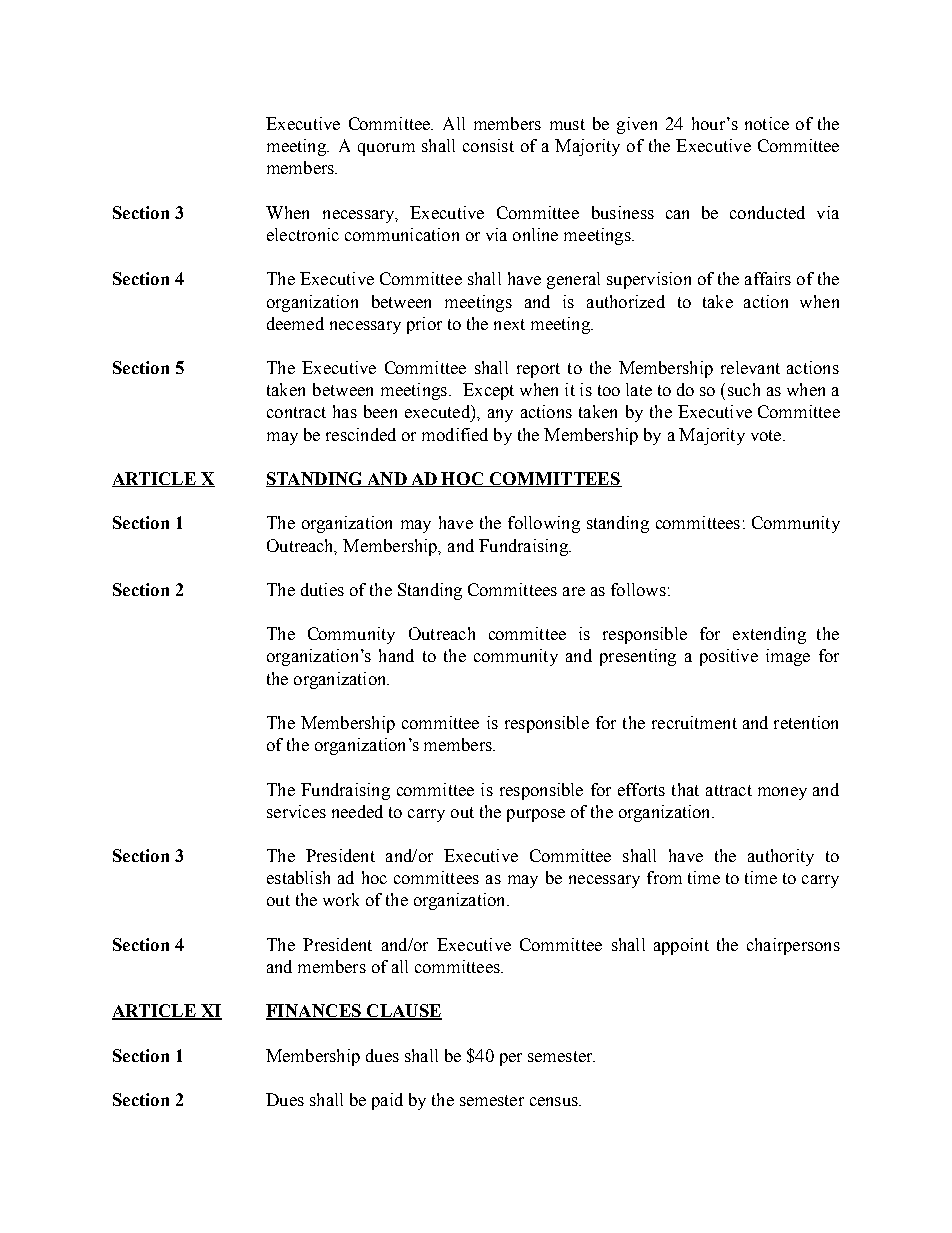  I want to click on duties, so click(322, 589).
